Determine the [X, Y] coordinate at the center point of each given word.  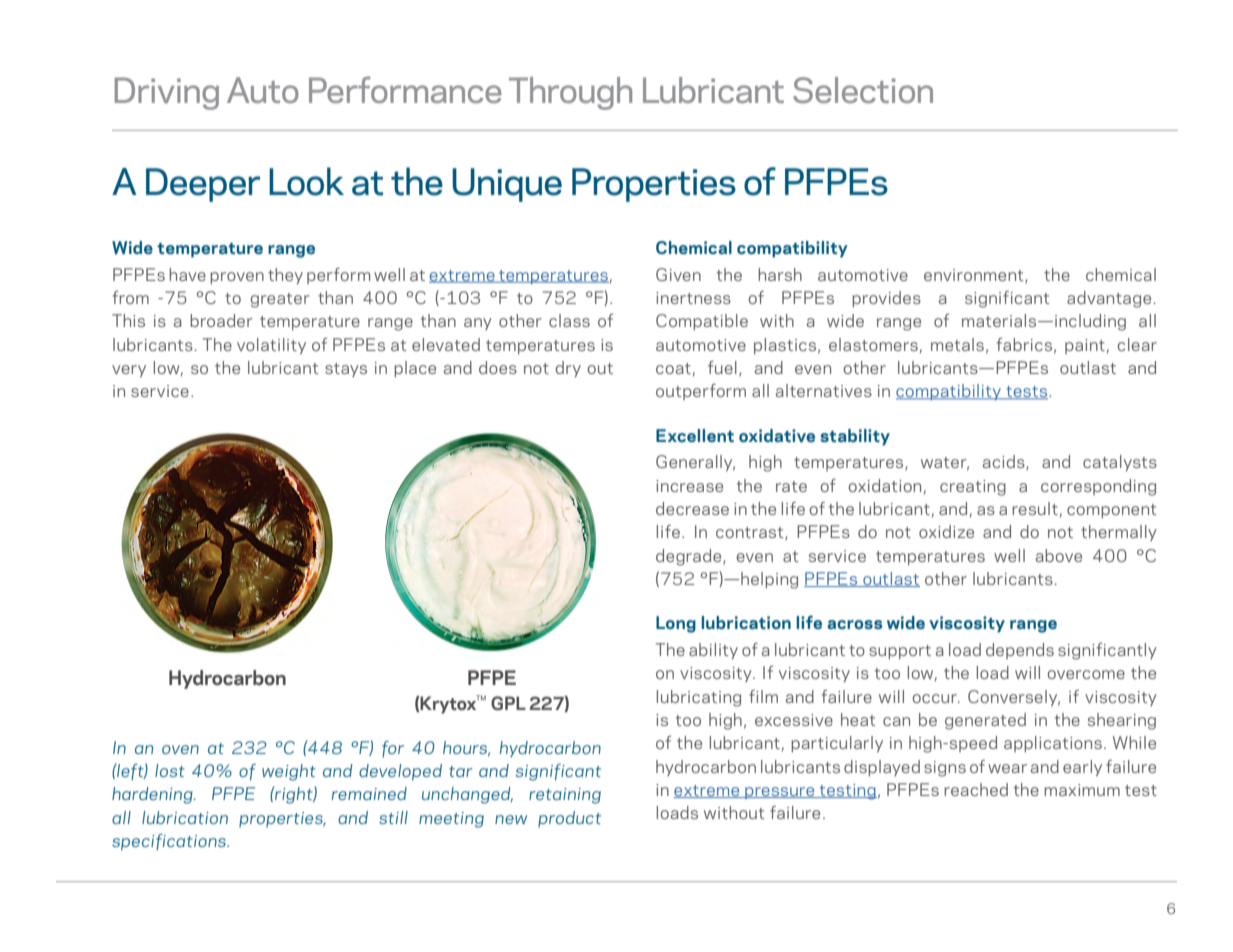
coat [673, 368]
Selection [863, 90]
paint [1085, 346]
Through [570, 93]
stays [346, 370]
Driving [167, 93]
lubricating [699, 698]
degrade [690, 557]
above [1059, 555]
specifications [170, 842]
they [285, 276]
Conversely [1014, 698]
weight [289, 772]
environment [975, 276]
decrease [692, 508]
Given [678, 274]
